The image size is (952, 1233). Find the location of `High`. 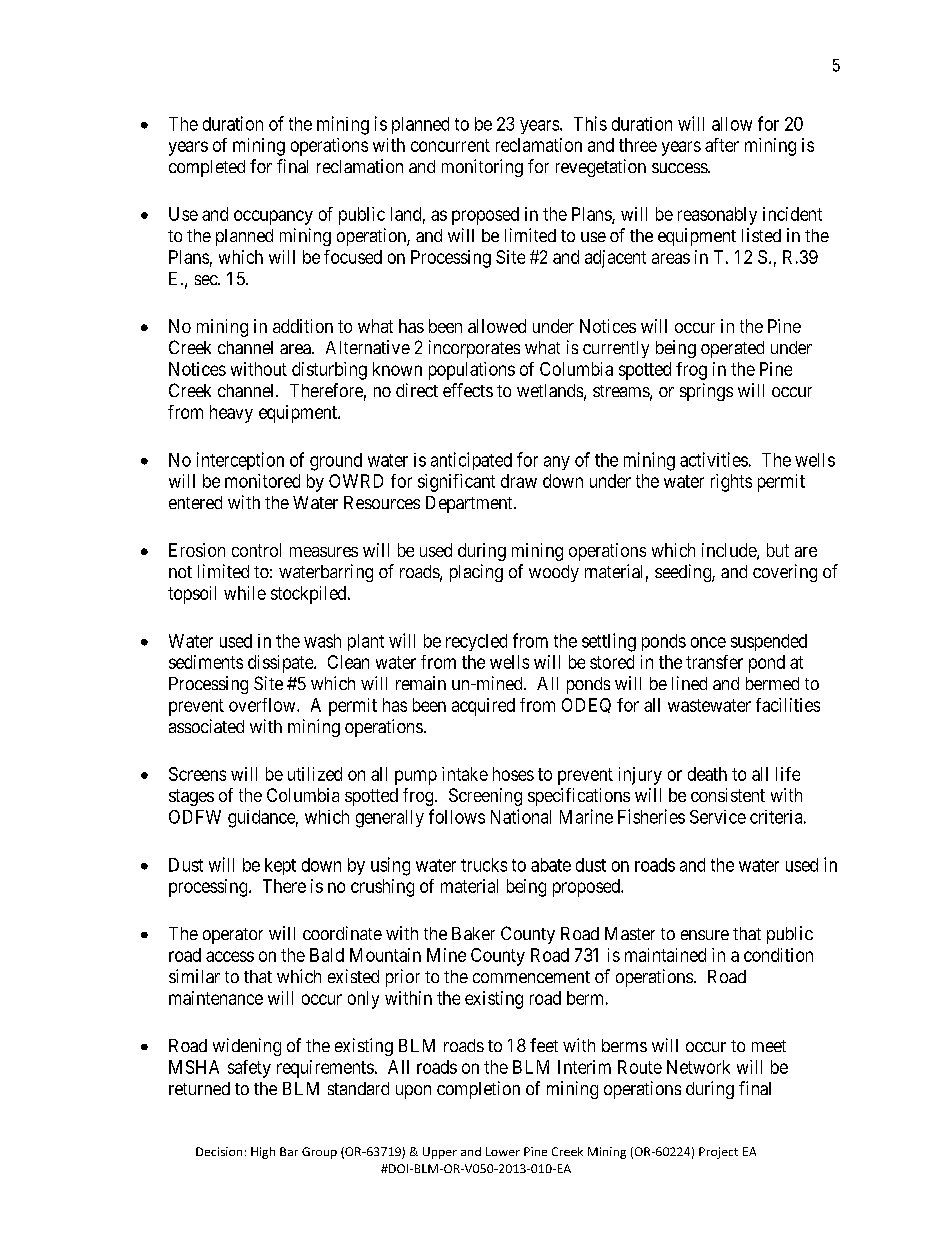

High is located at coordinates (263, 1153).
